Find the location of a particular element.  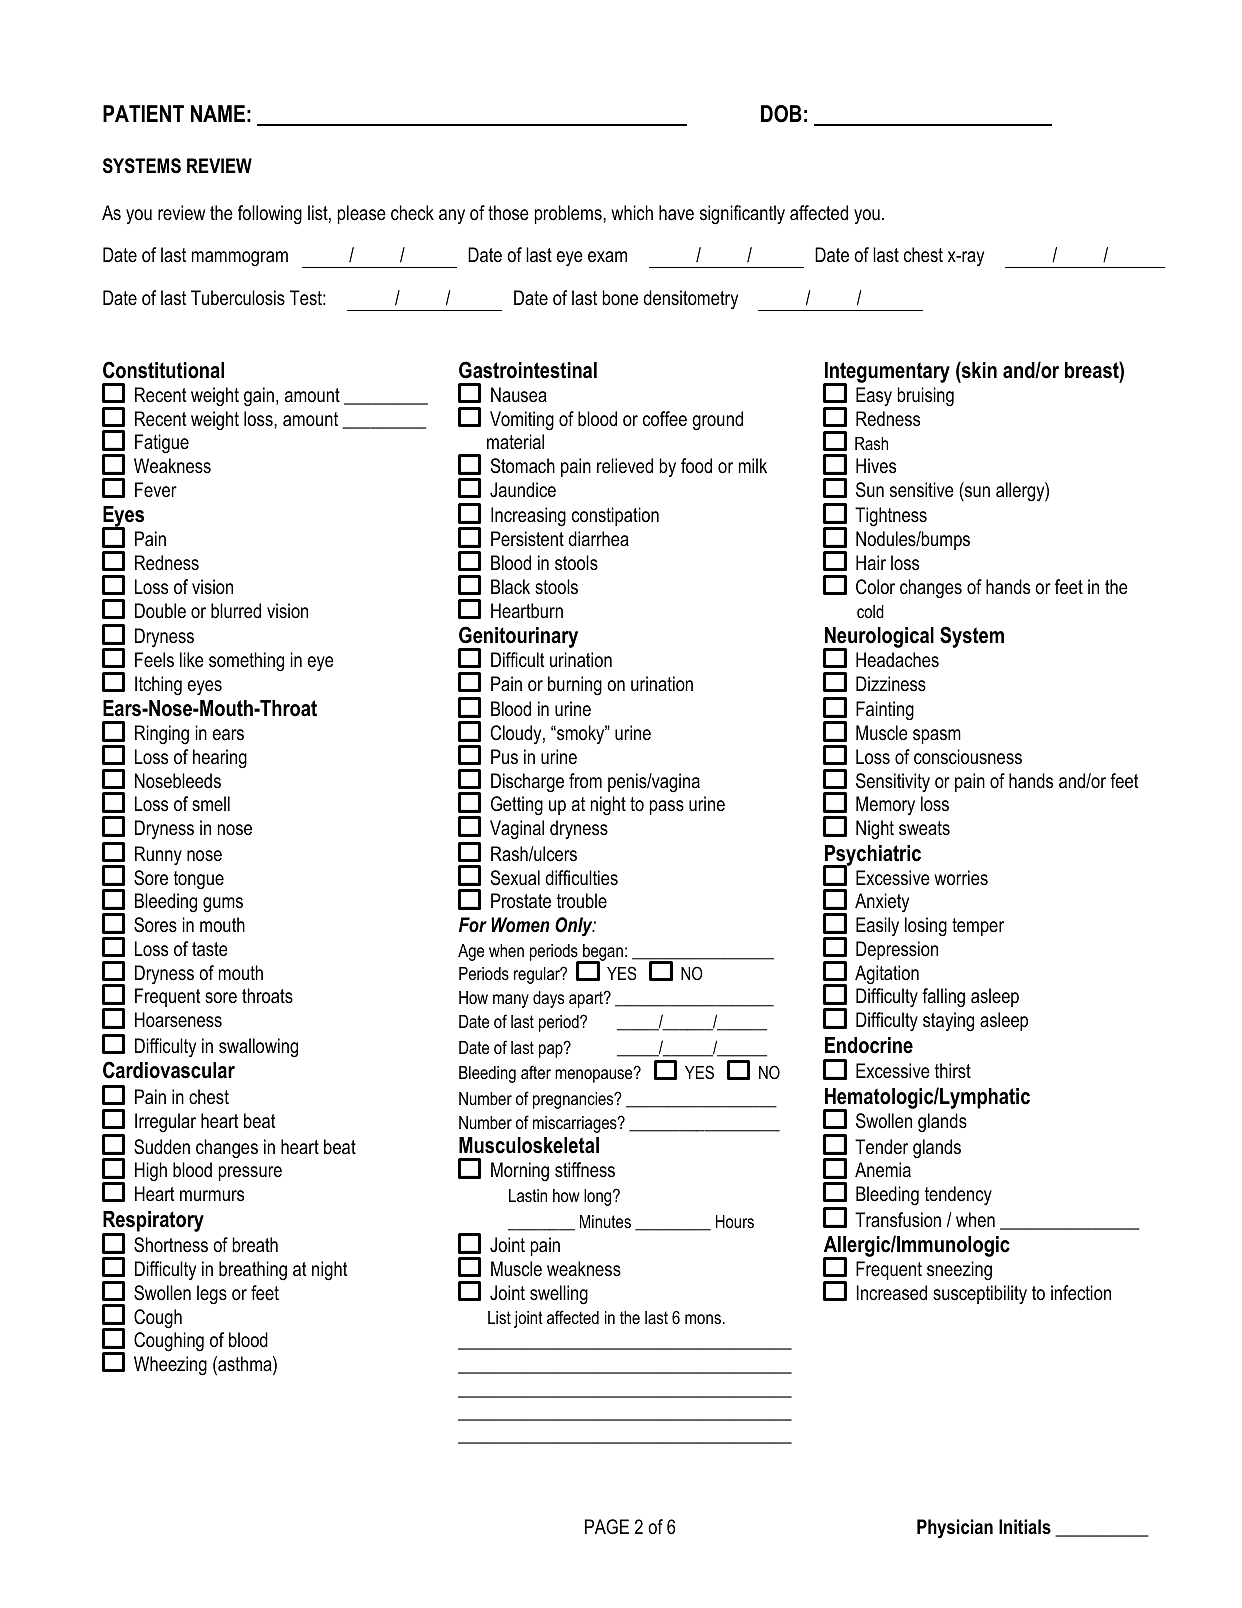

DOB is located at coordinates (781, 114).
